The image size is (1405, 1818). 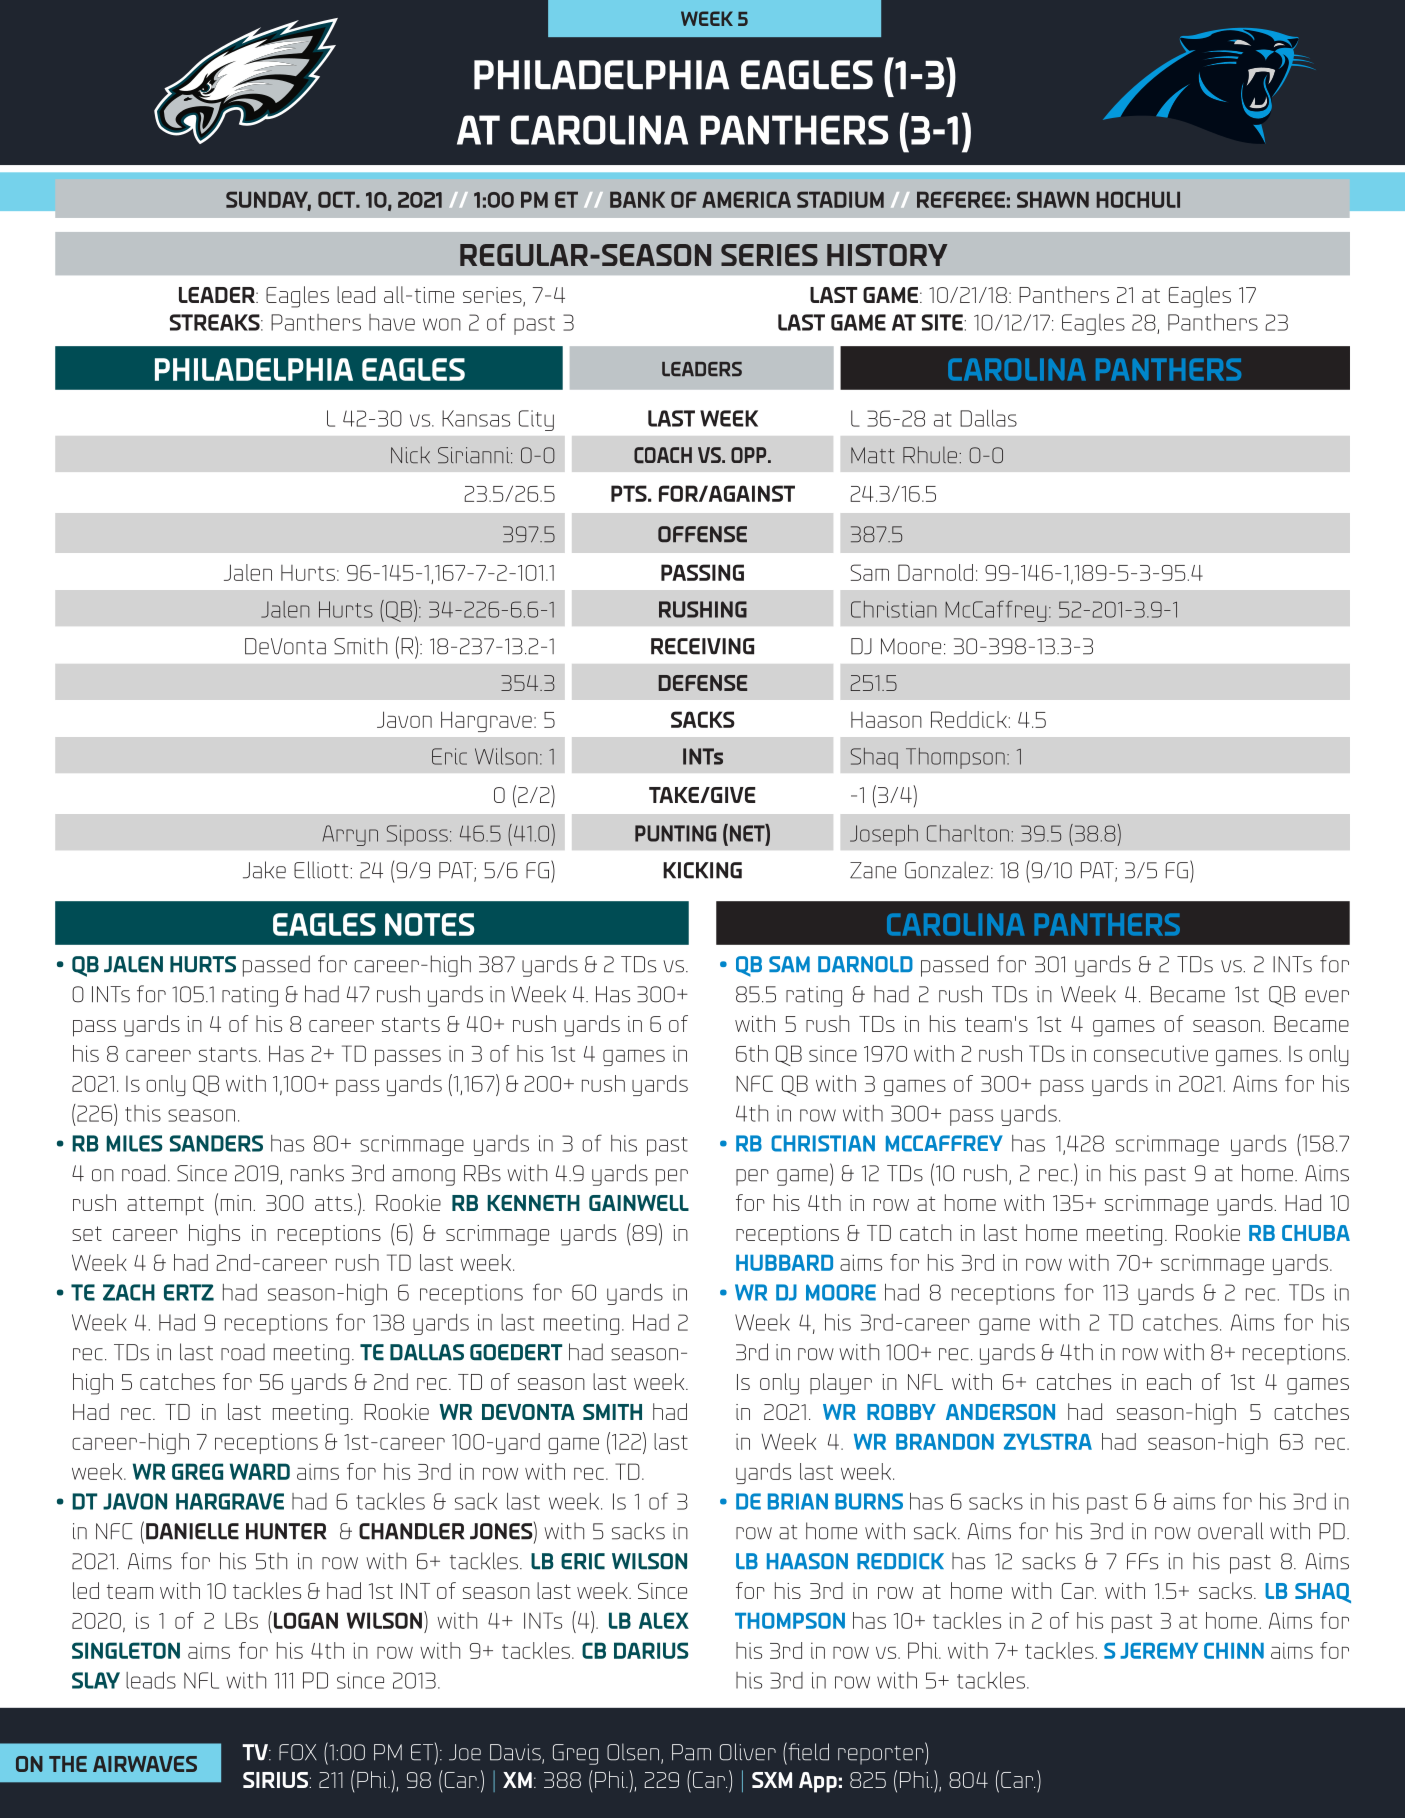 What do you see at coordinates (189, 1292) in the page?
I see `ERTZ` at bounding box center [189, 1292].
